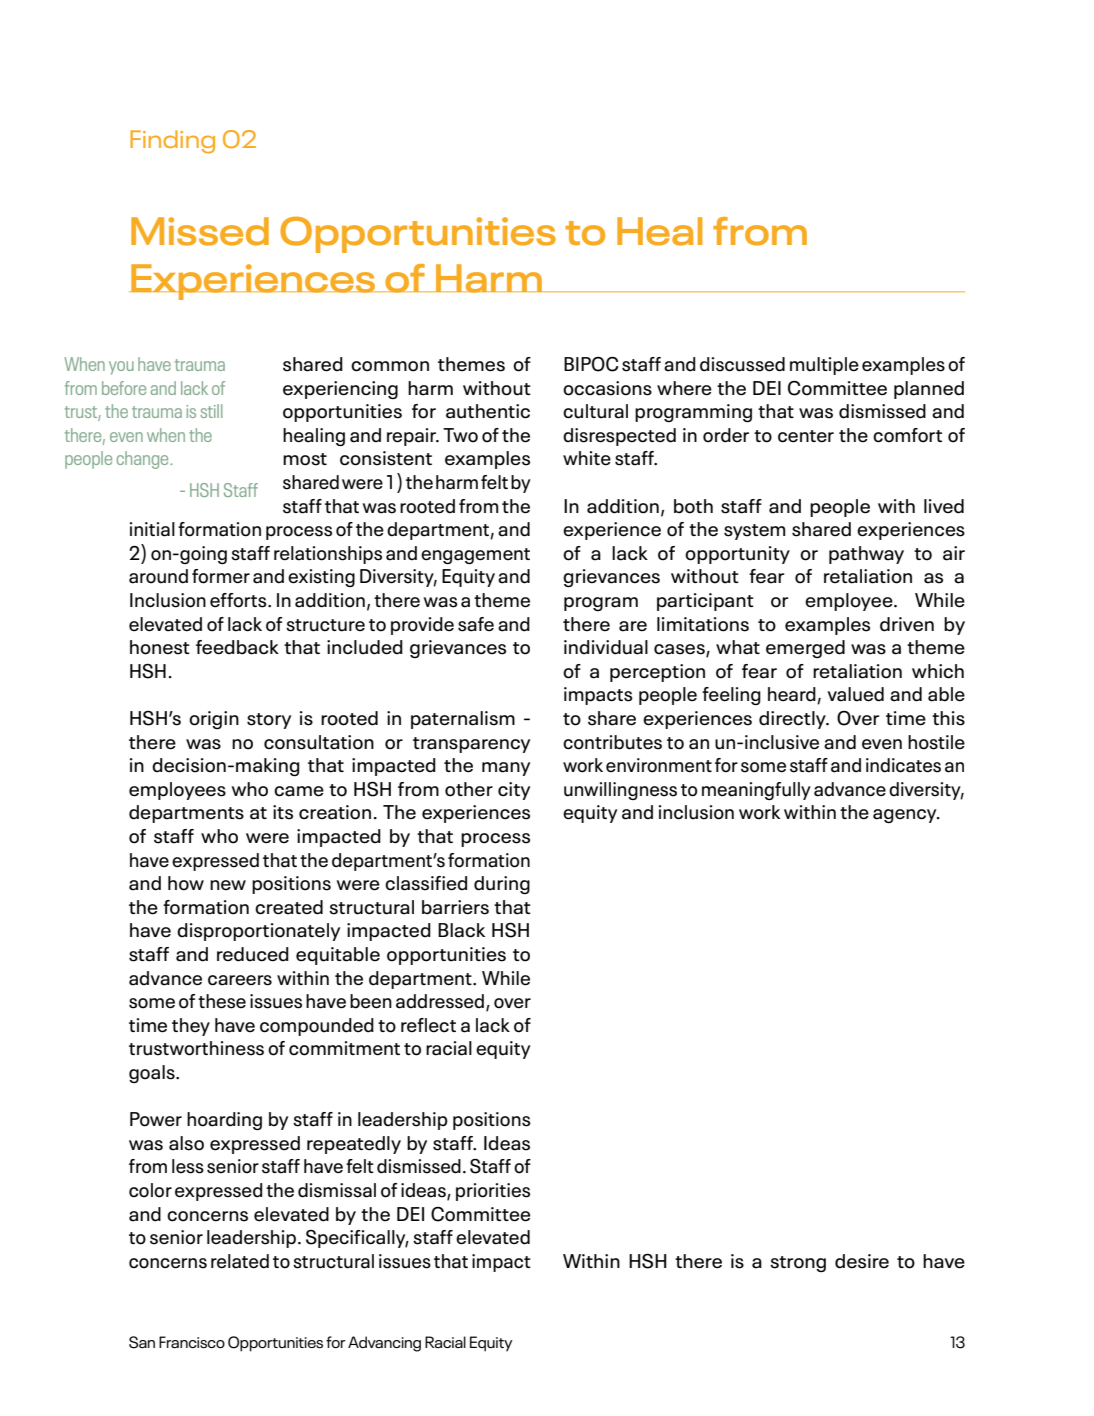  Describe the element at coordinates (502, 885) in the screenshot. I see `during` at that location.
